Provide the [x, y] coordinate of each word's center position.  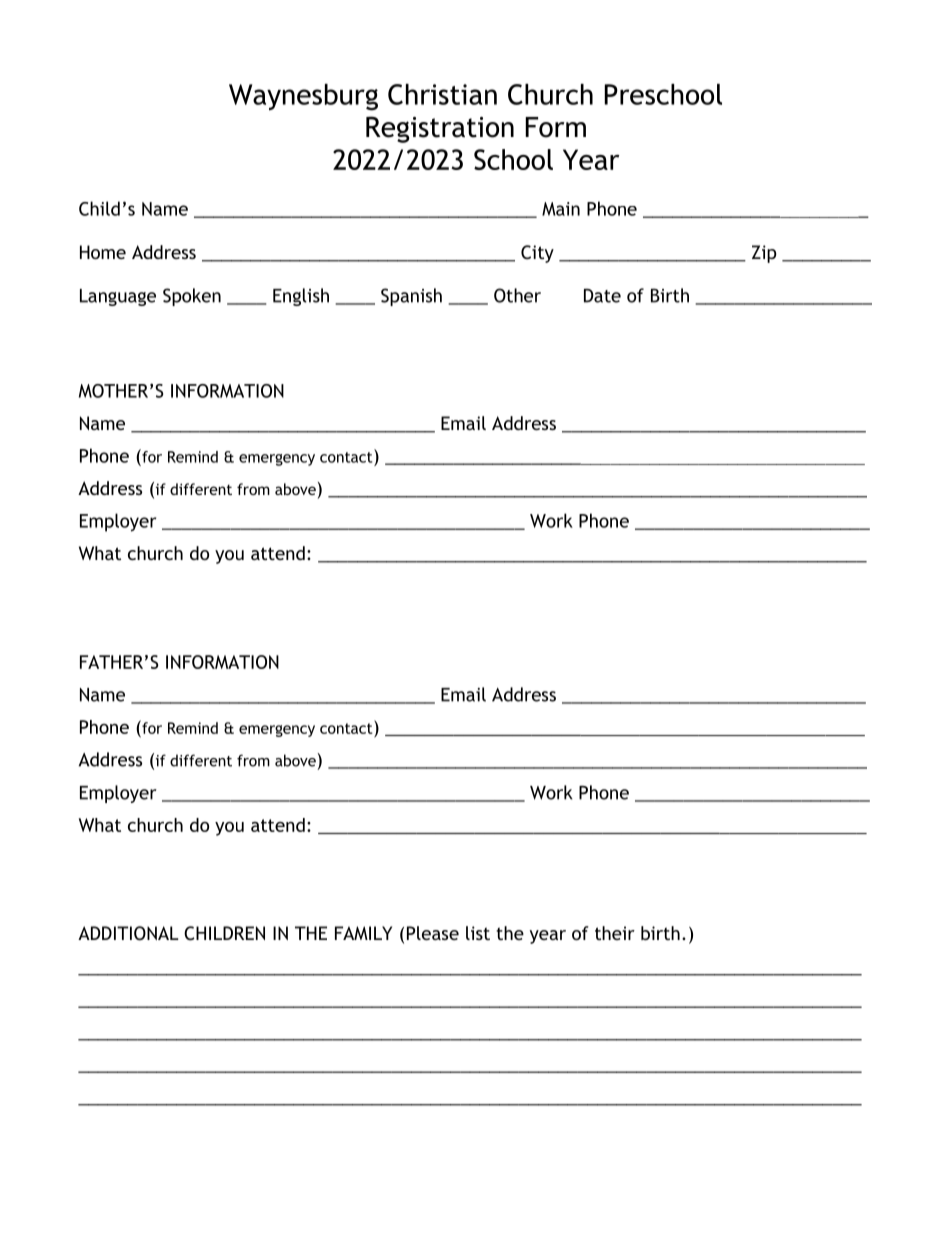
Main [561, 209]
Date [602, 295]
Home [103, 252]
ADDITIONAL [128, 933]
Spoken [192, 297]
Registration [440, 129]
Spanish [411, 297]
